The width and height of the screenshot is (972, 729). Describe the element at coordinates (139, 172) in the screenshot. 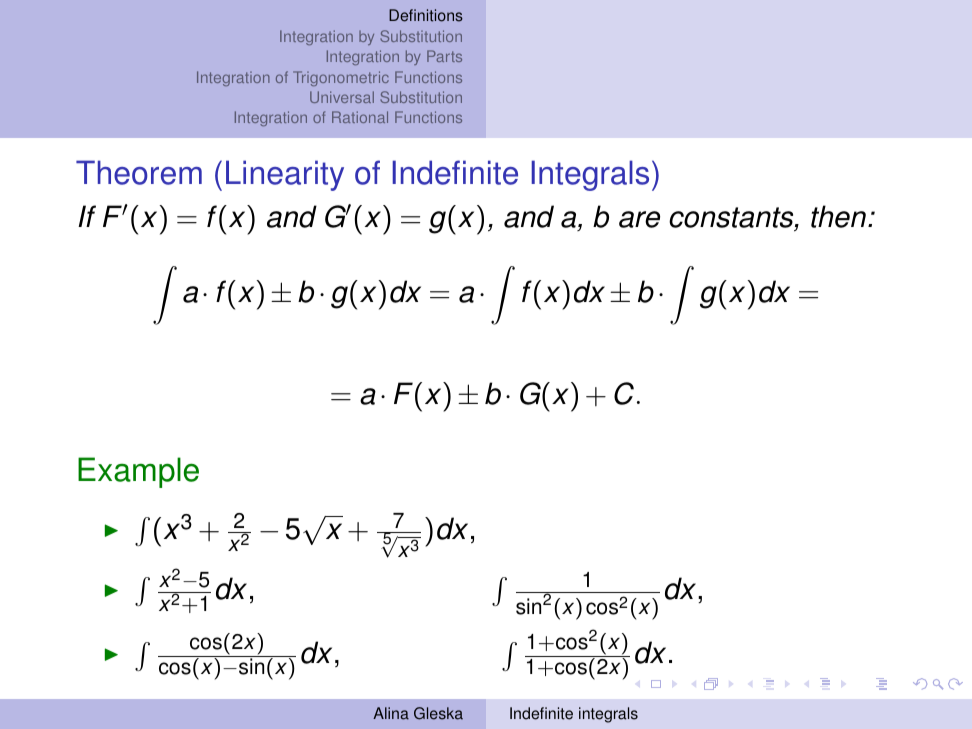

I see `Theorem` at that location.
